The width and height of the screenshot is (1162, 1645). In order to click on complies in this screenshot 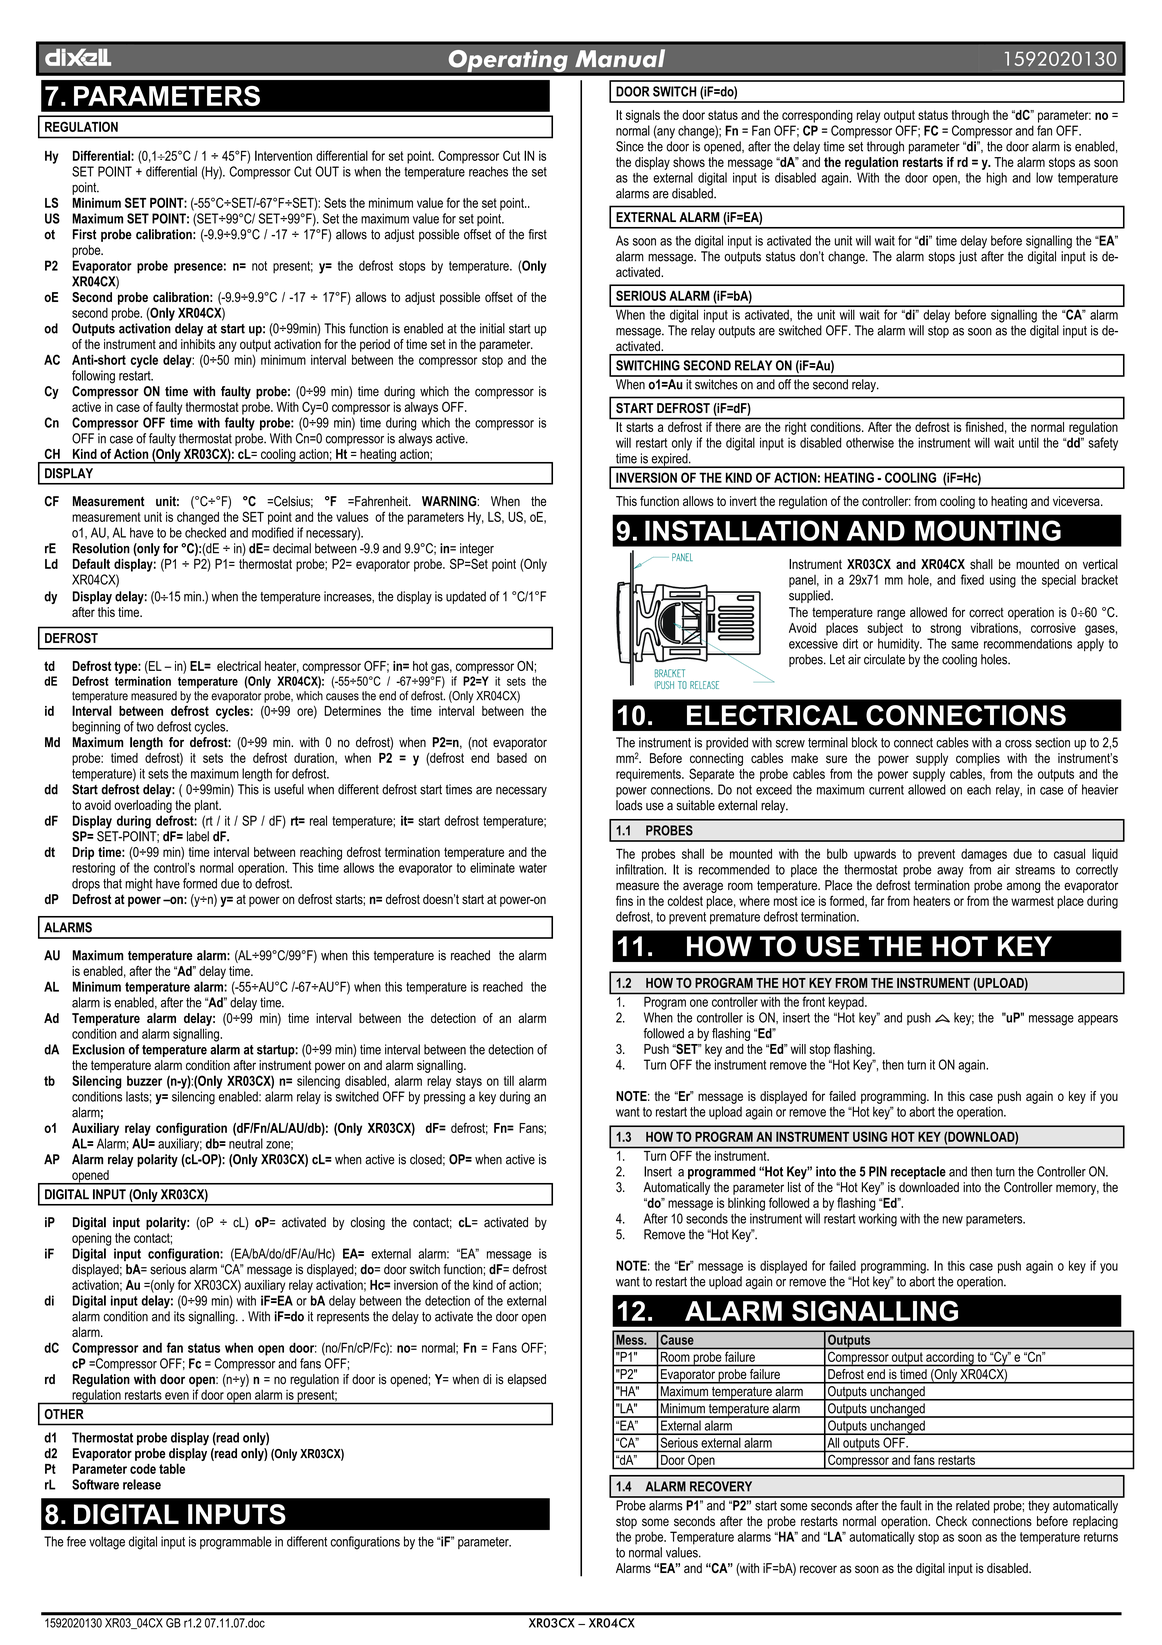, I will do `click(978, 759)`.
